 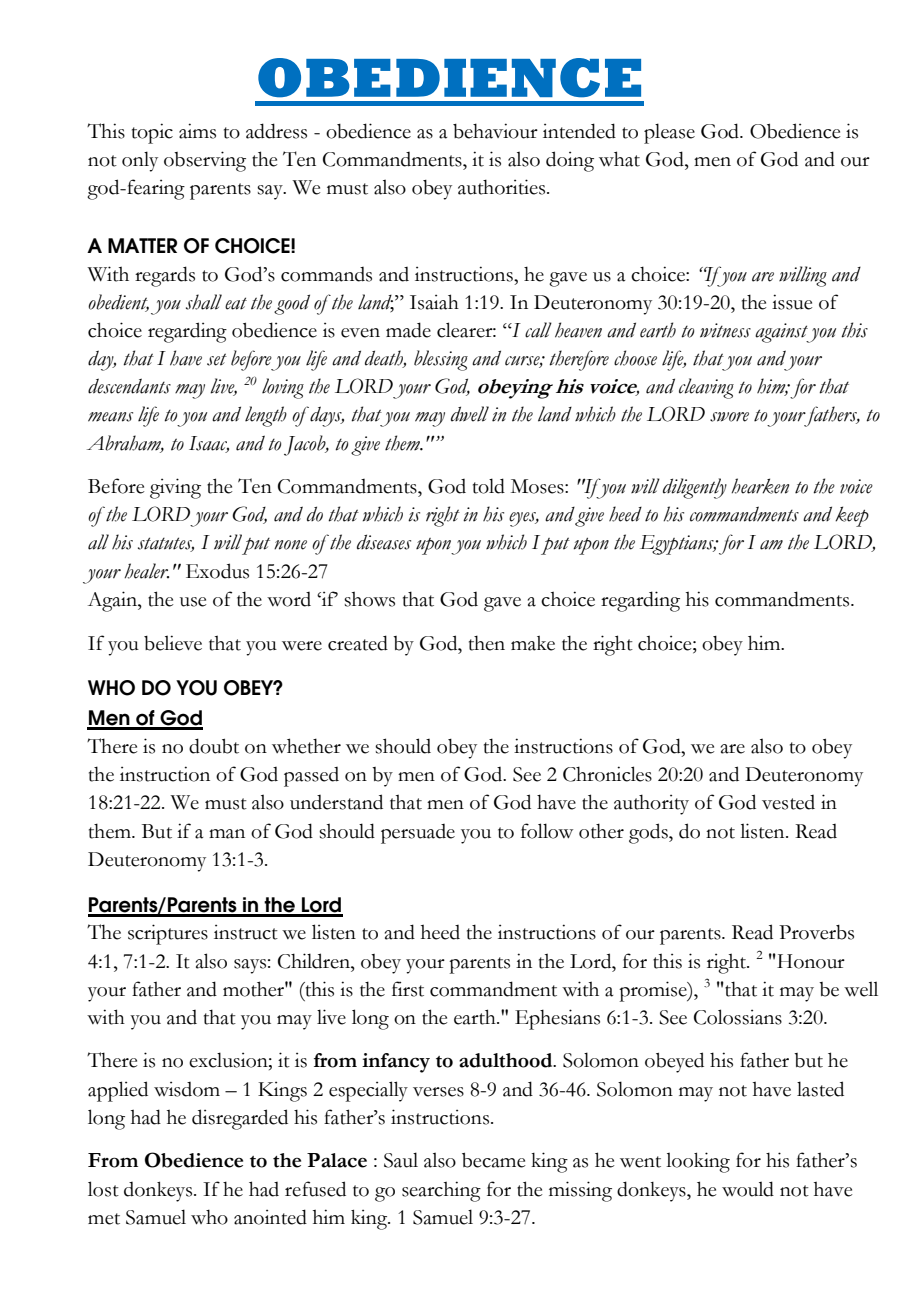 I want to click on believe, so click(x=173, y=643).
